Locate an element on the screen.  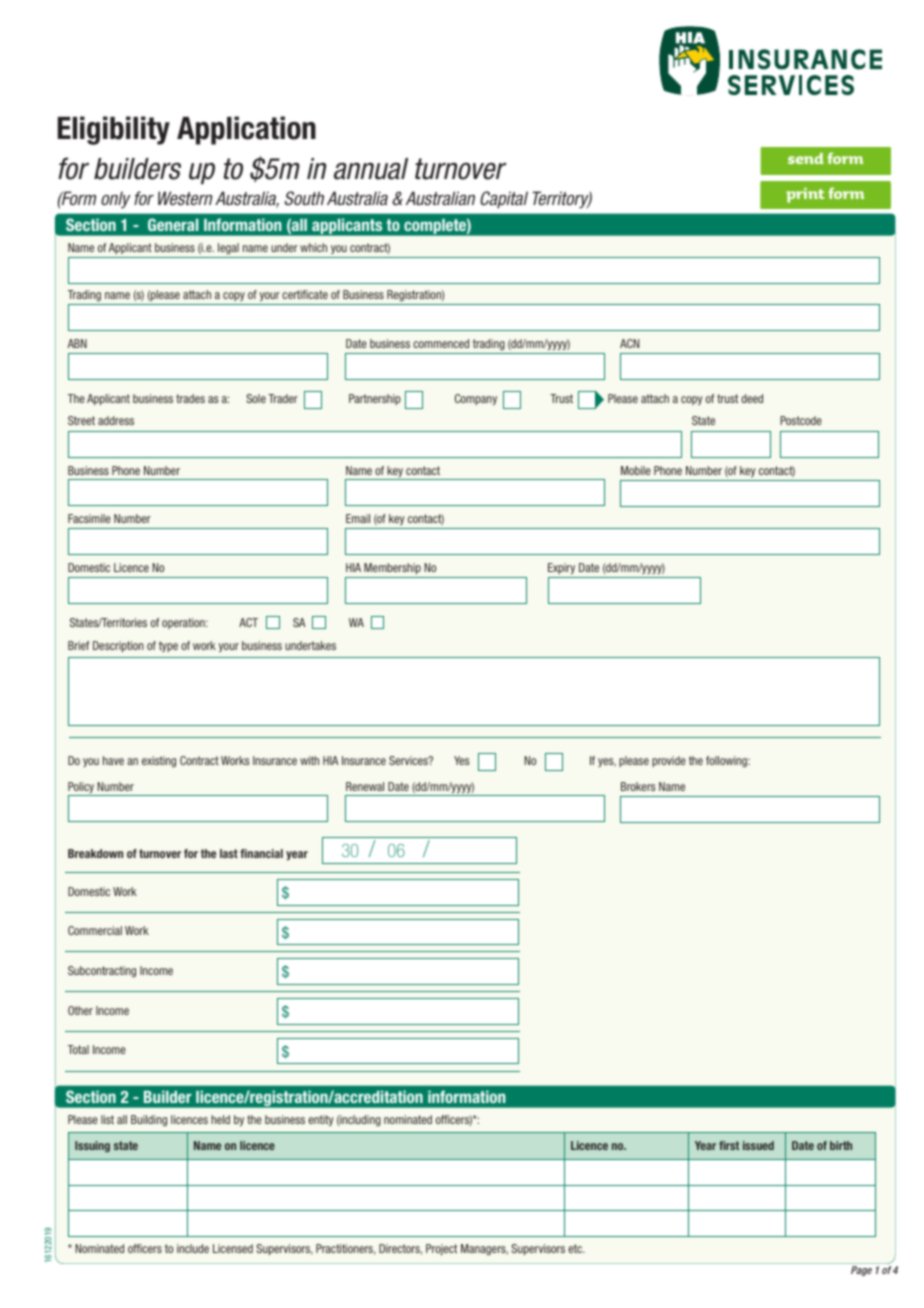
include is located at coordinates (193, 1248).
